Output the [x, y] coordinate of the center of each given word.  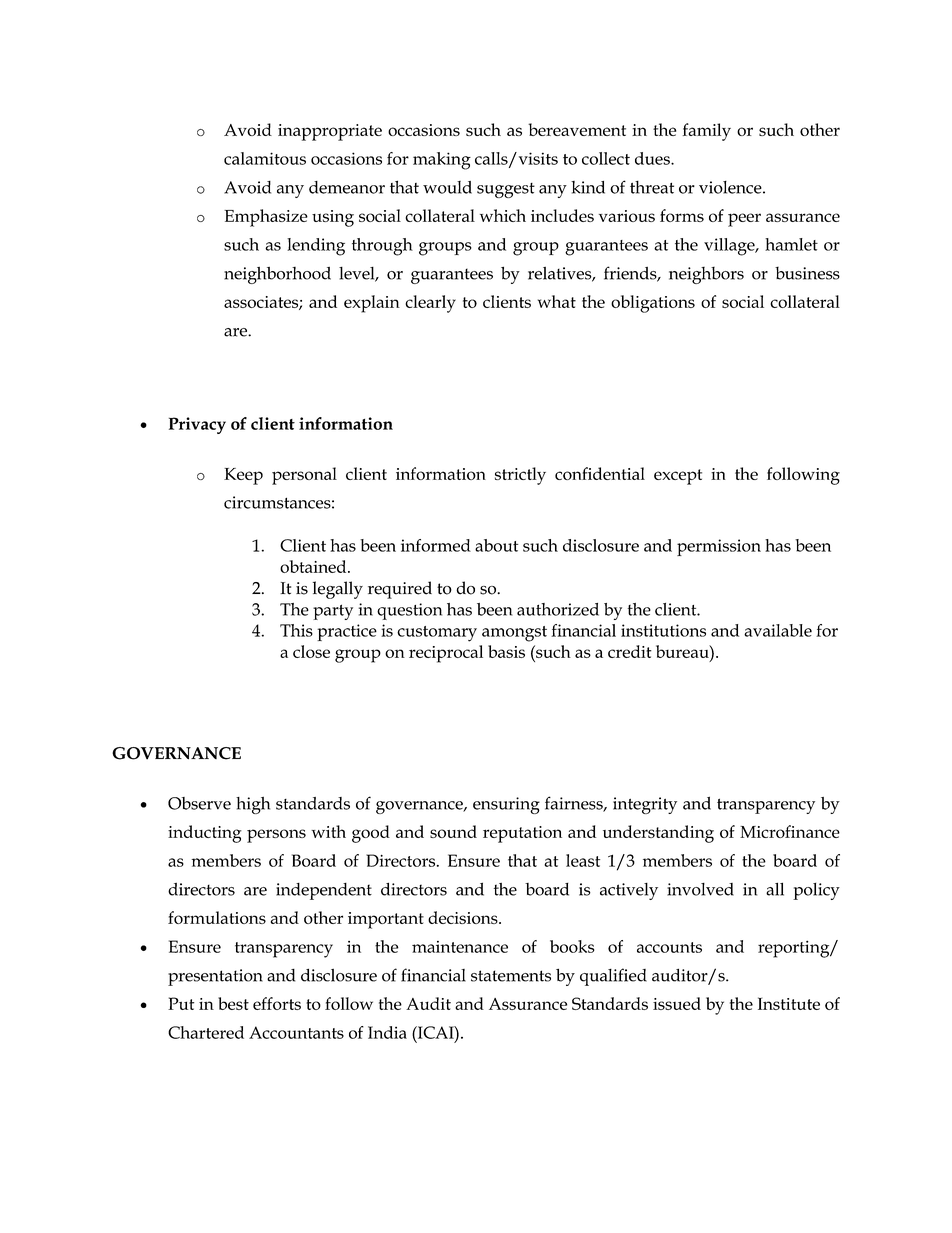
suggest [506, 190]
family [707, 132]
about [496, 545]
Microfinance [790, 831]
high [253, 805]
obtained [314, 566]
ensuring [506, 805]
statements [511, 976]
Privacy [197, 425]
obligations [653, 304]
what [557, 301]
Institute [789, 1003]
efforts [277, 1003]
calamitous [265, 158]
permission [719, 547]
